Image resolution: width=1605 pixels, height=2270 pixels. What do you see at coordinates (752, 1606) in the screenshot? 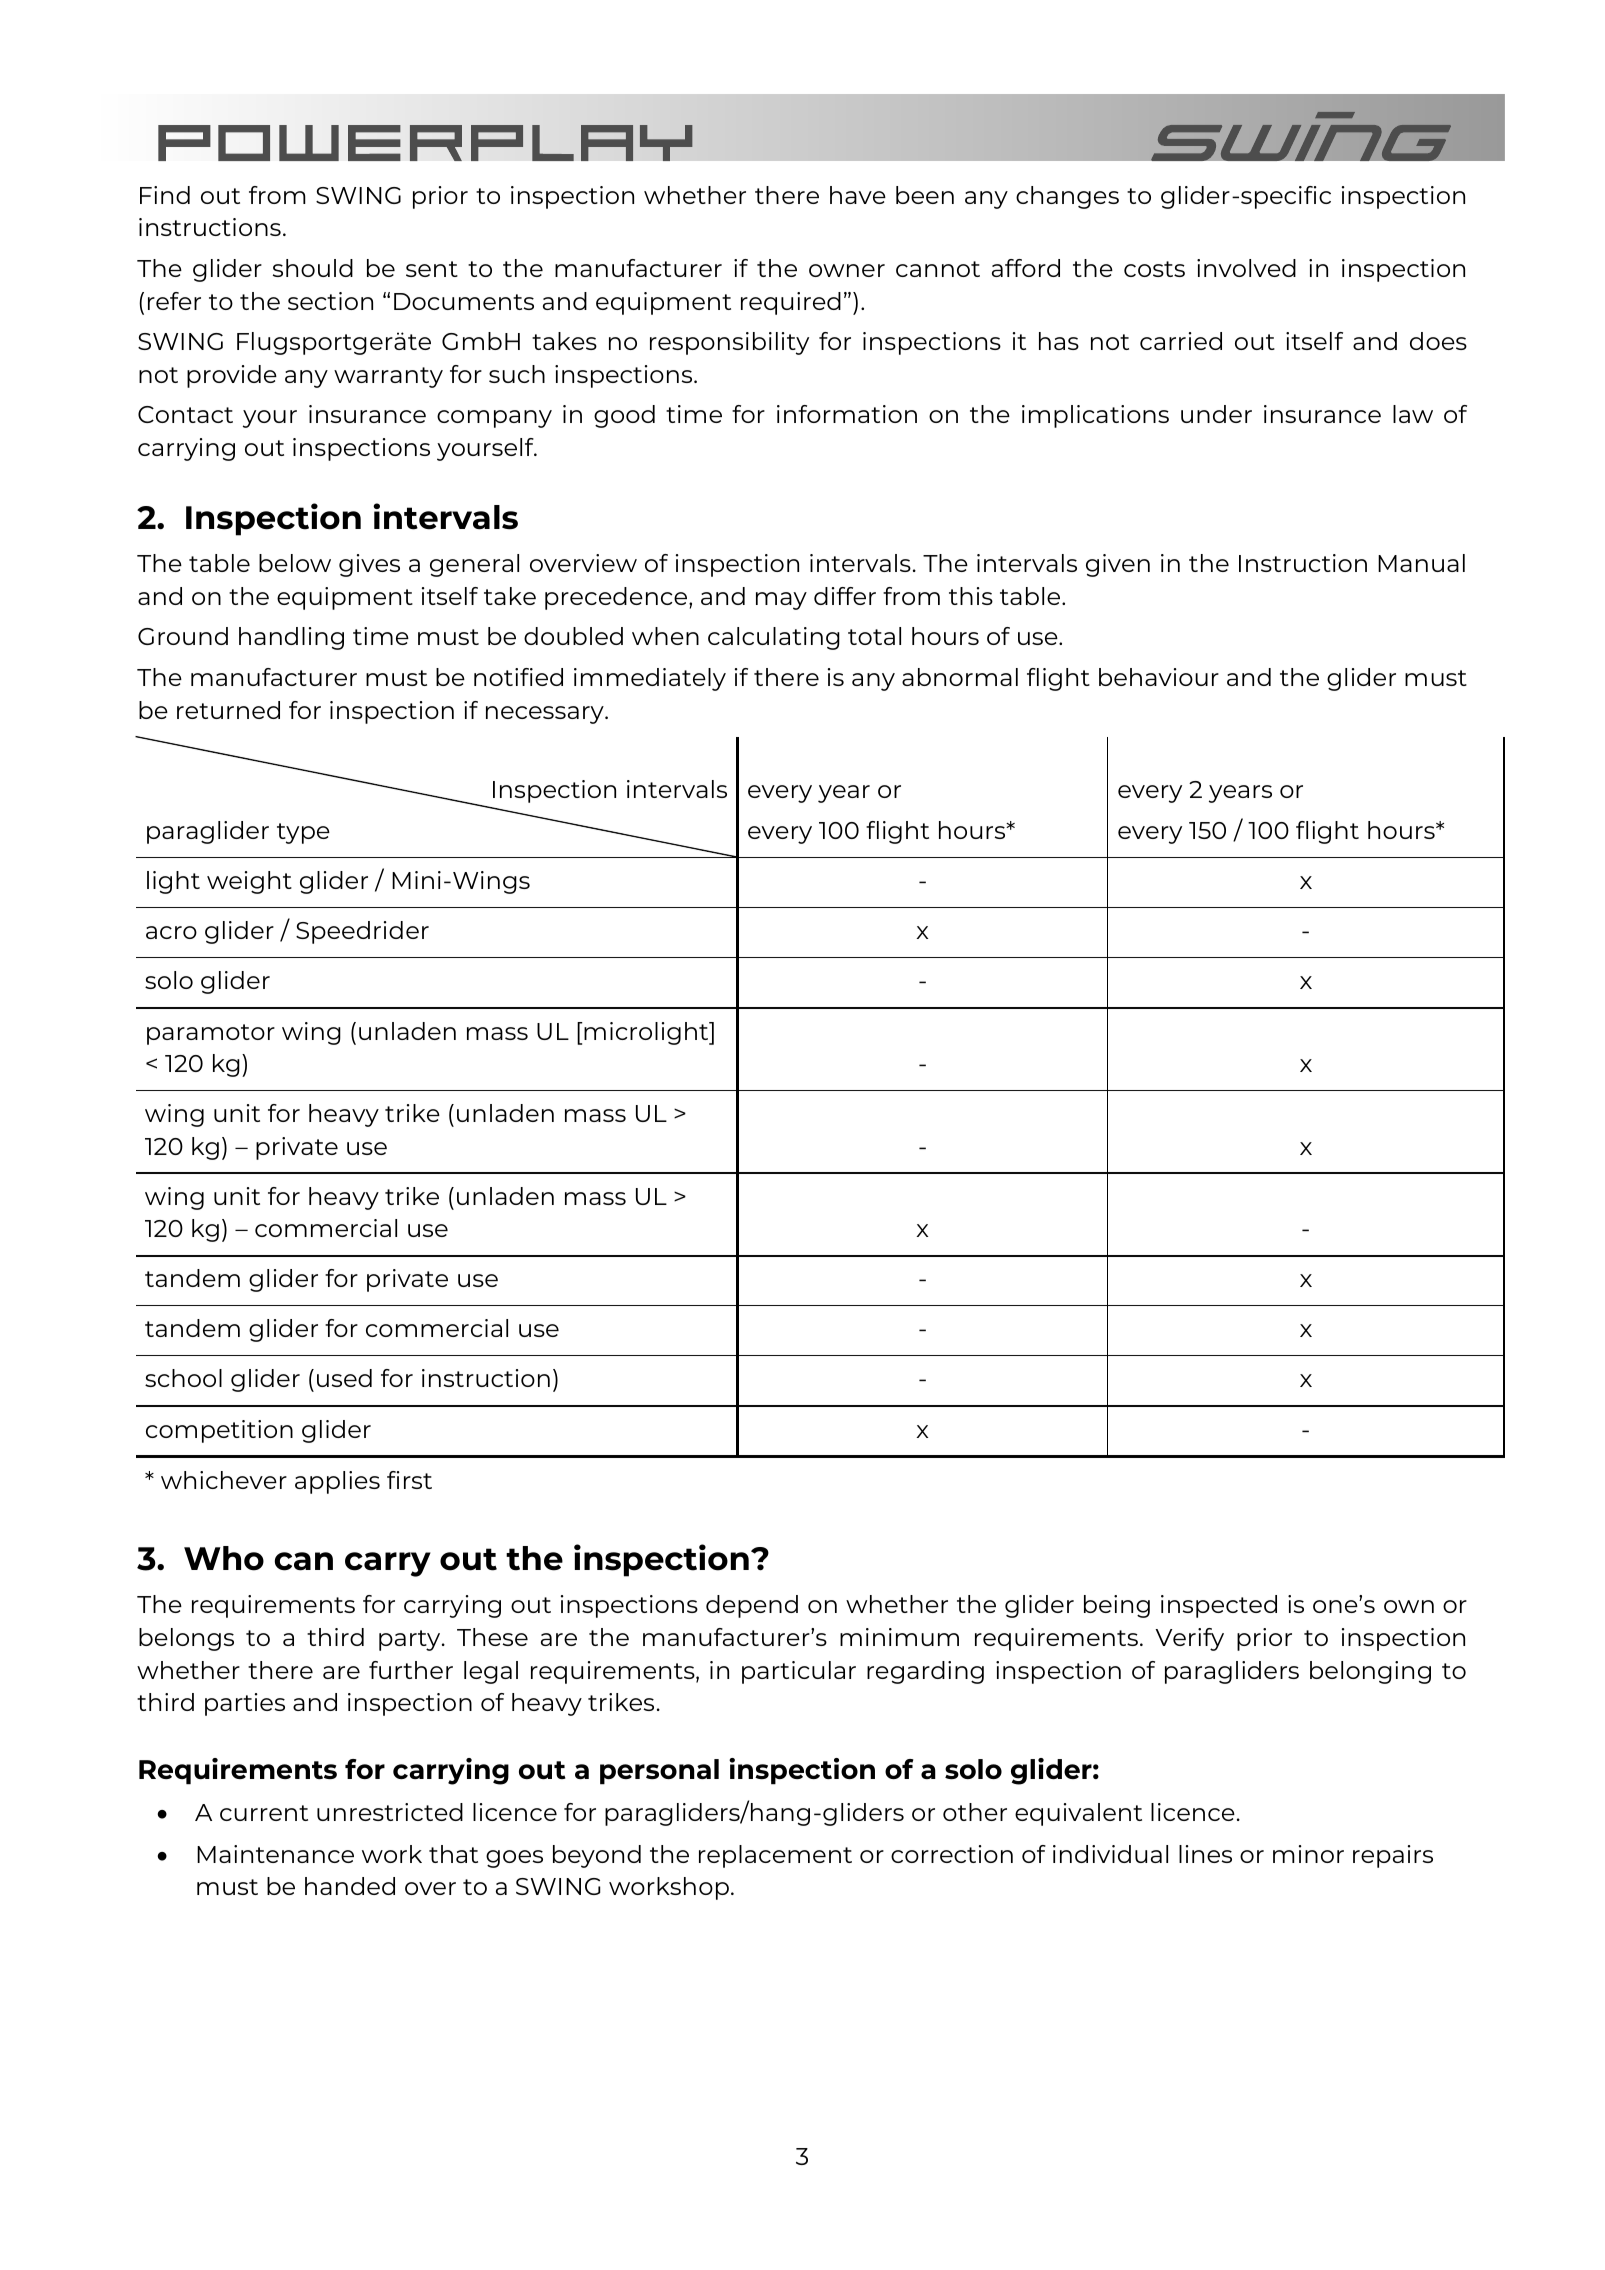
I see `depend` at bounding box center [752, 1606].
